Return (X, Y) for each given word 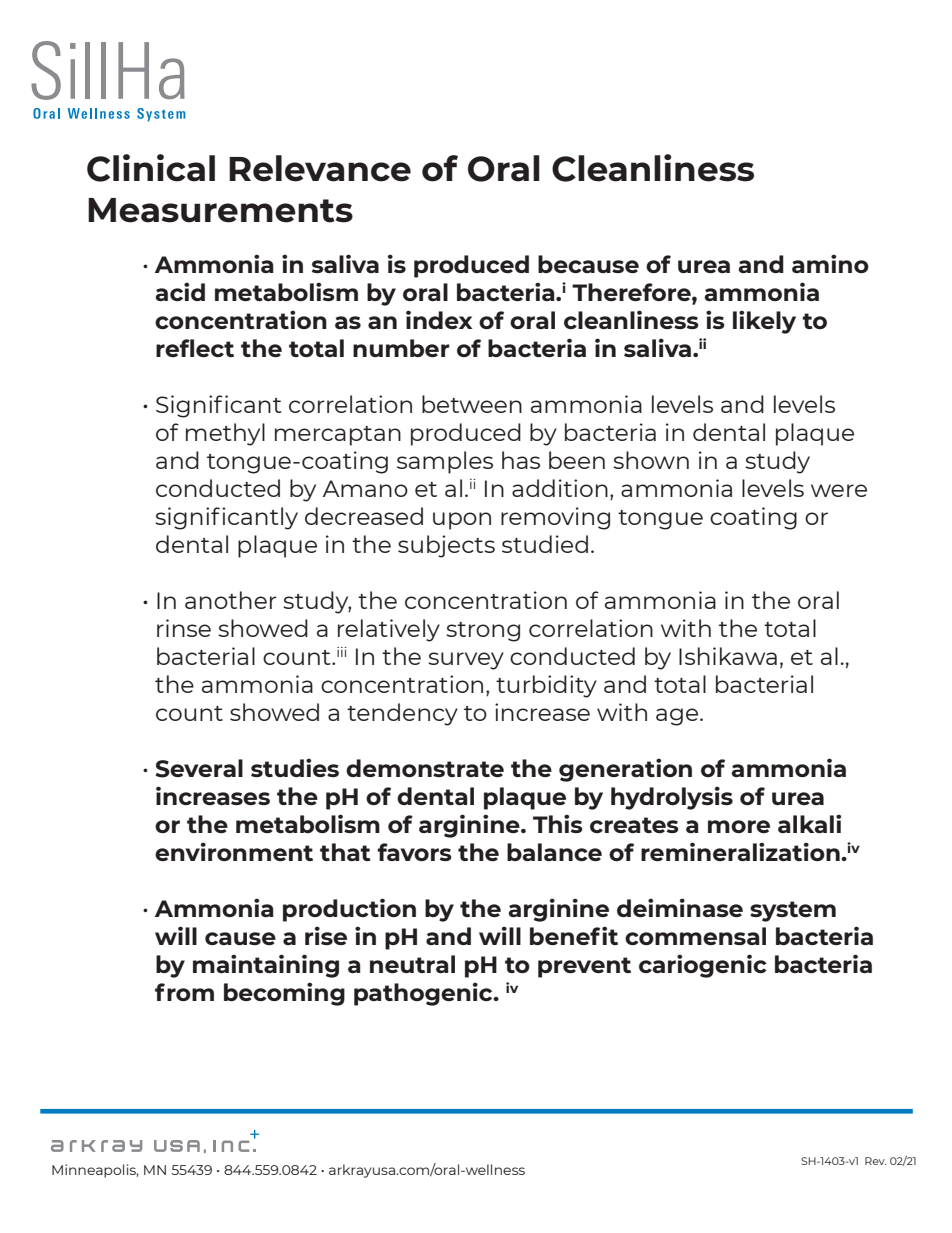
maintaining (266, 966)
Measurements (220, 210)
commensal (695, 936)
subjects (446, 546)
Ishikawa (728, 656)
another (231, 600)
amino (830, 263)
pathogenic (424, 994)
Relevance (320, 168)
